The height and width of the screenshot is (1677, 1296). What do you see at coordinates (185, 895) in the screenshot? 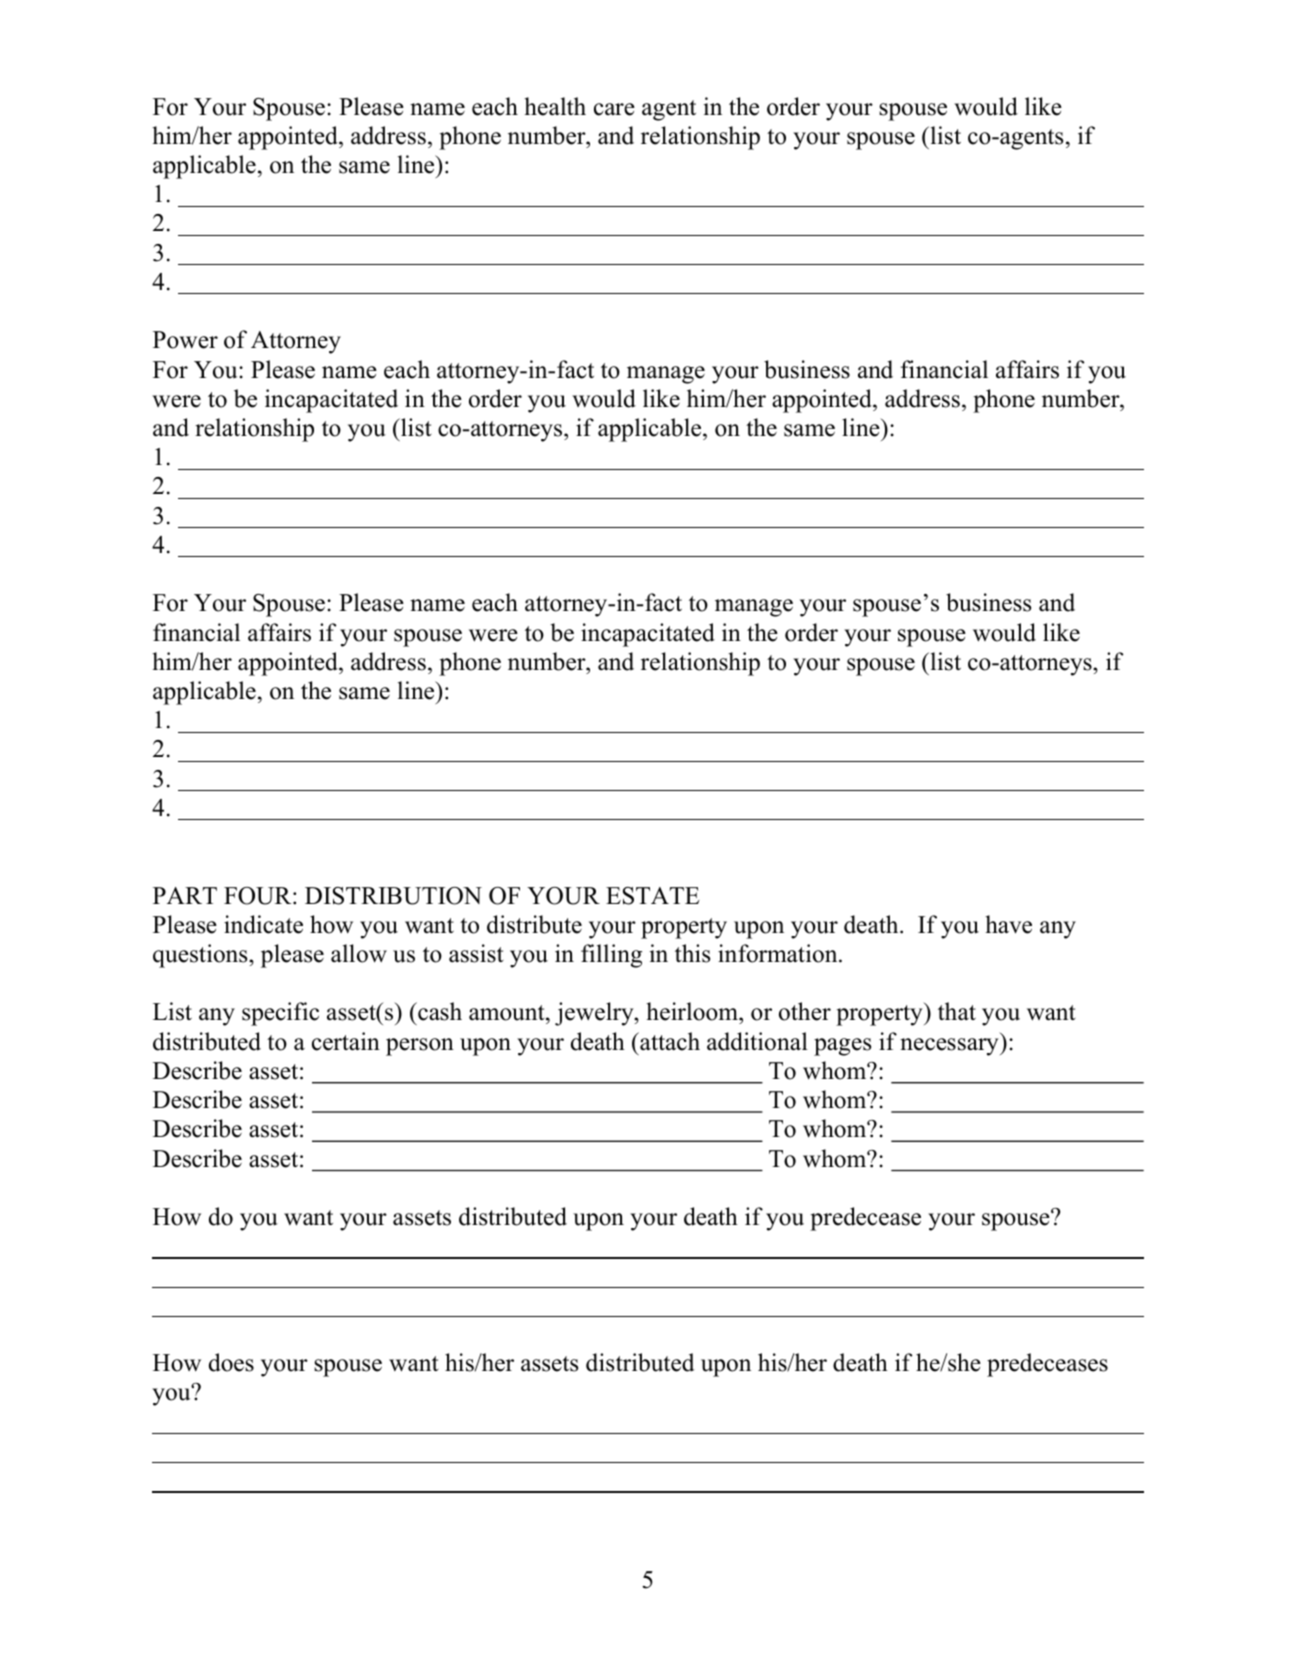
I see `PART` at bounding box center [185, 895].
